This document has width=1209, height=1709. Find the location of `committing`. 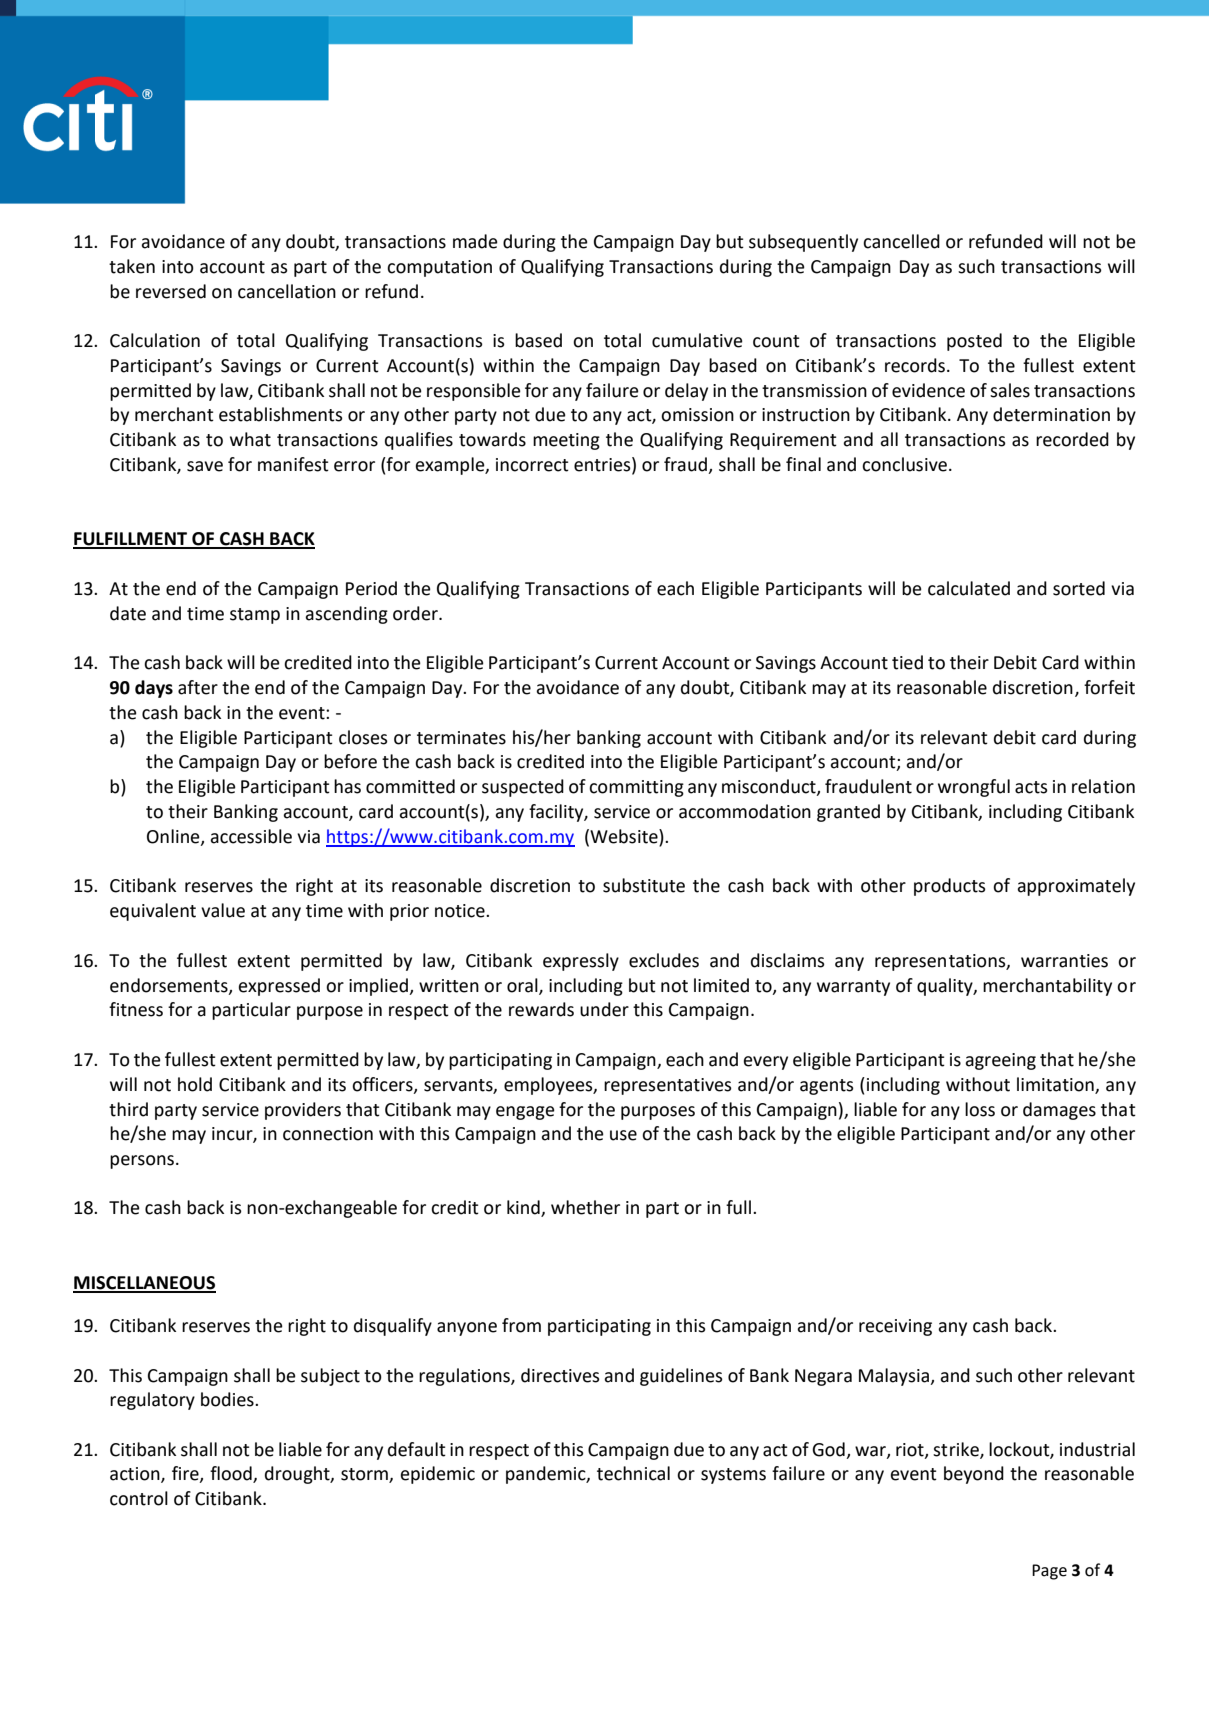

committing is located at coordinates (636, 788).
